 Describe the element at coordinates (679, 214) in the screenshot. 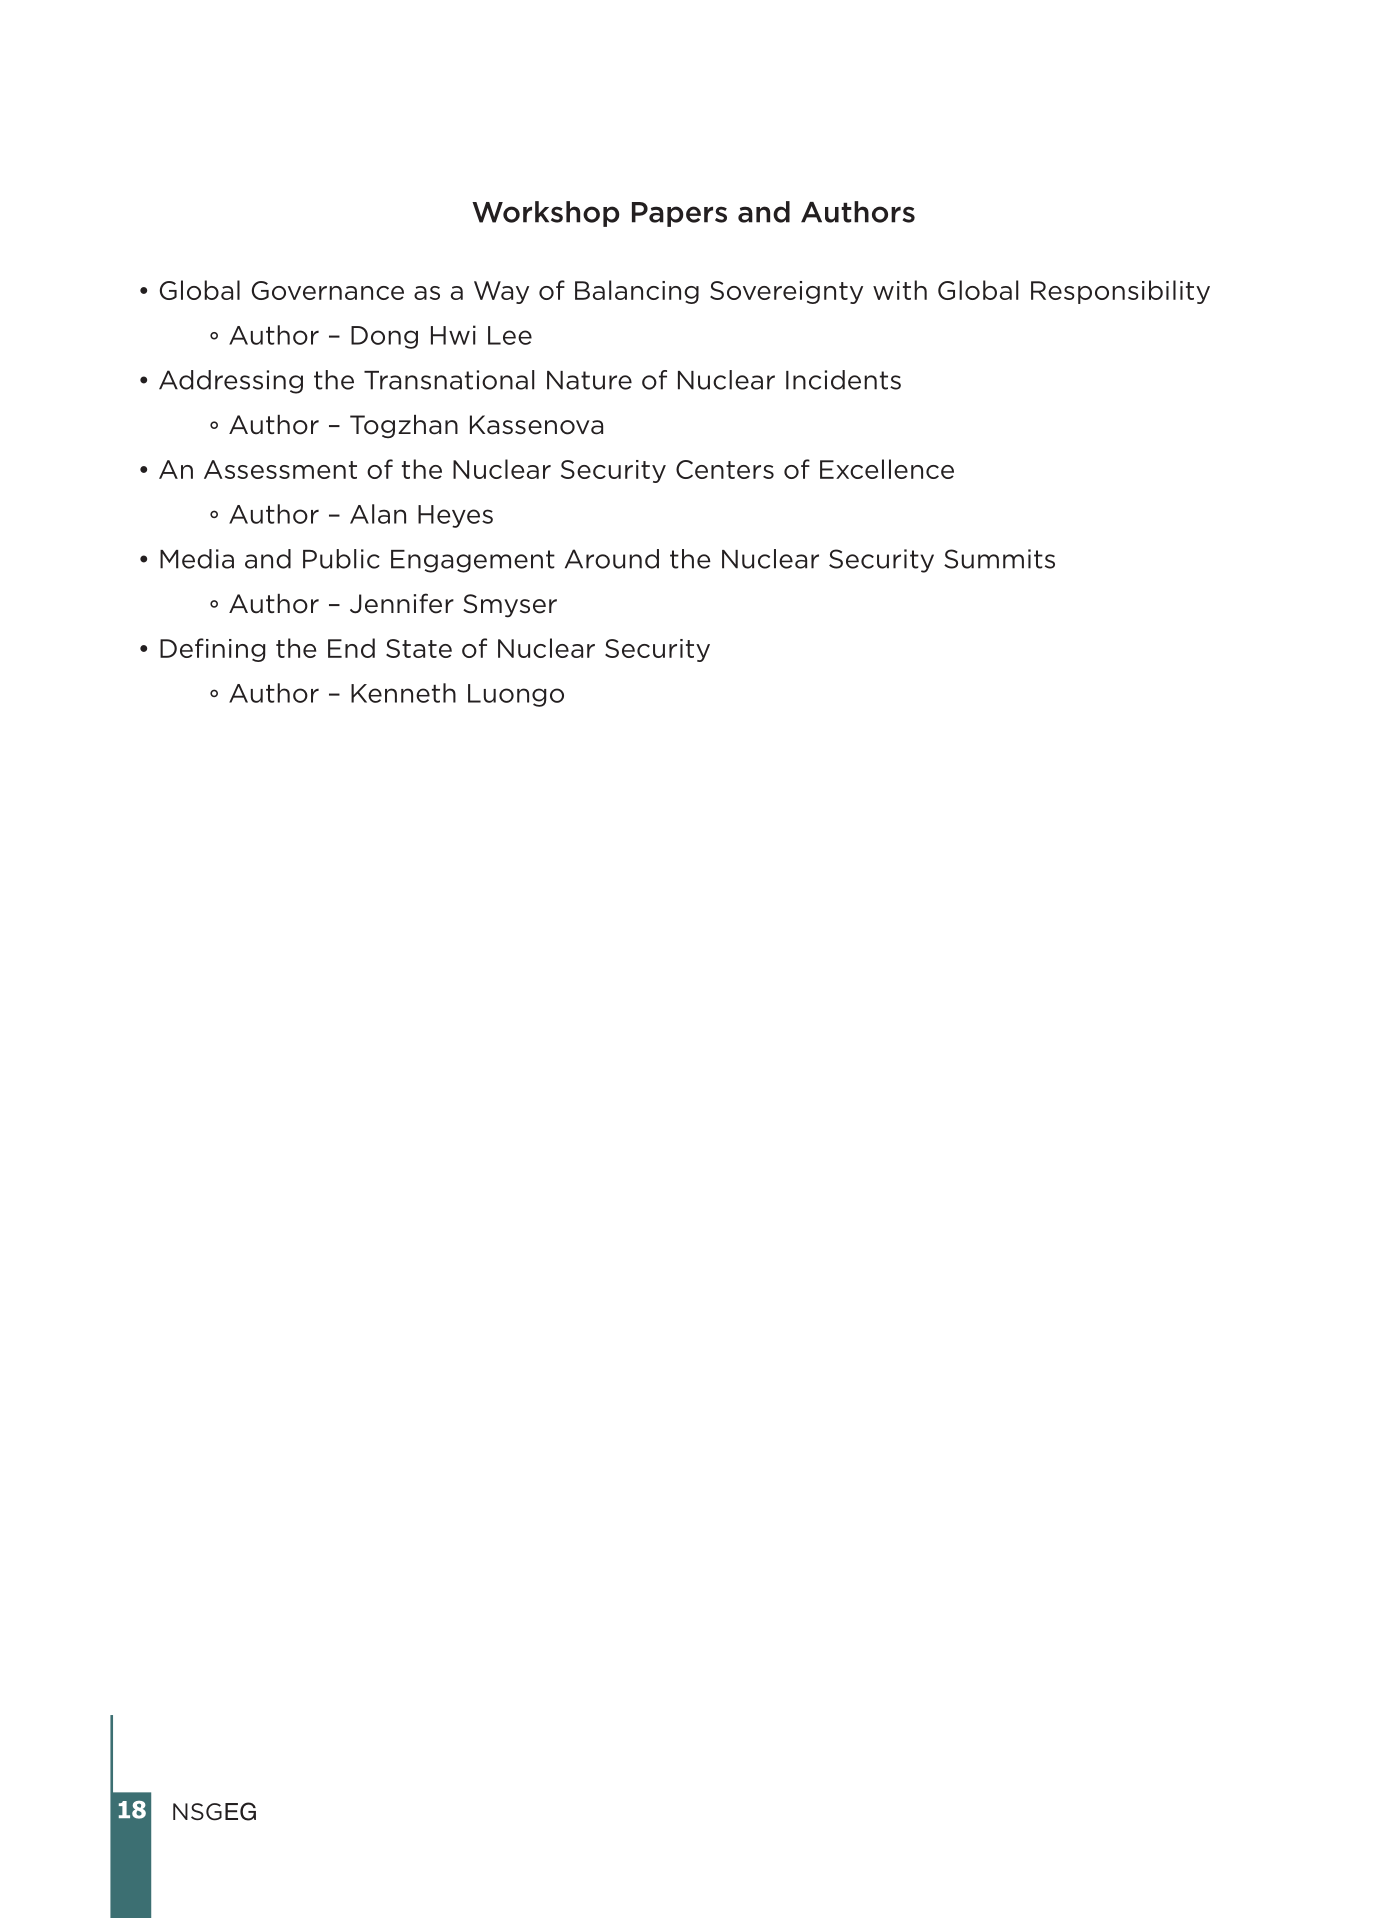

I see `Papers` at that location.
